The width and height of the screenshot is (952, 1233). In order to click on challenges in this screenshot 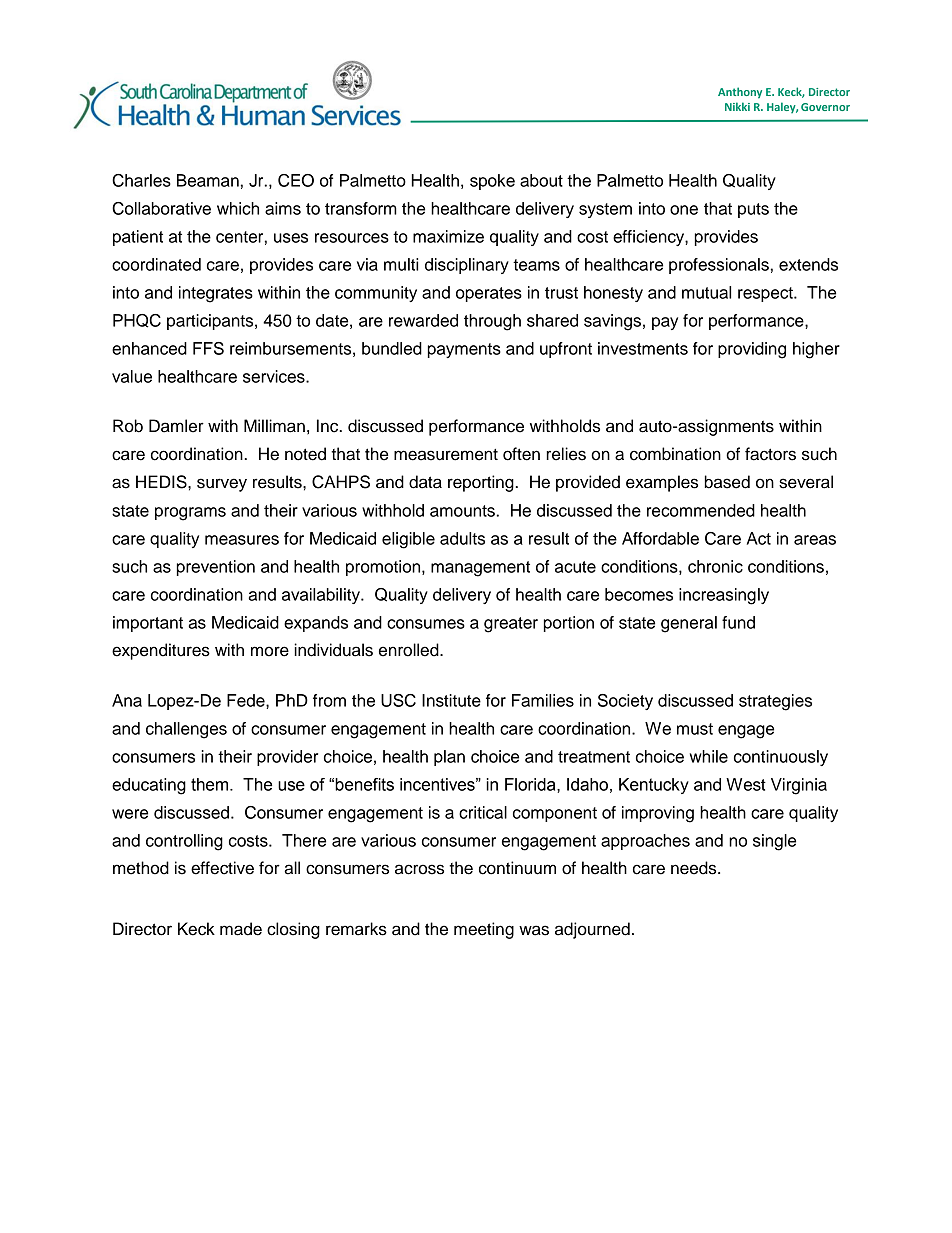, I will do `click(186, 730)`.
